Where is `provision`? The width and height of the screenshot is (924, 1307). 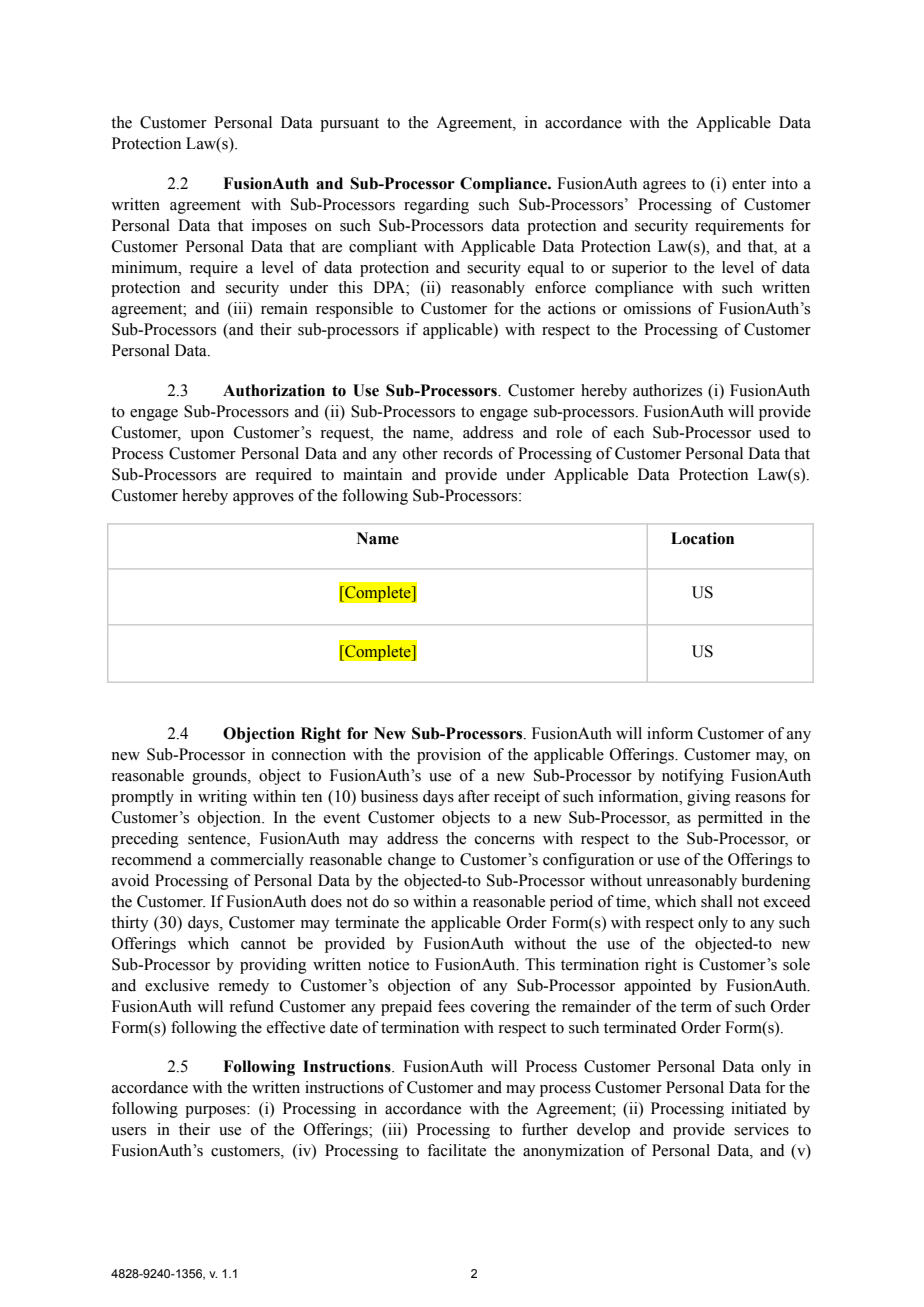
provision is located at coordinates (449, 756).
